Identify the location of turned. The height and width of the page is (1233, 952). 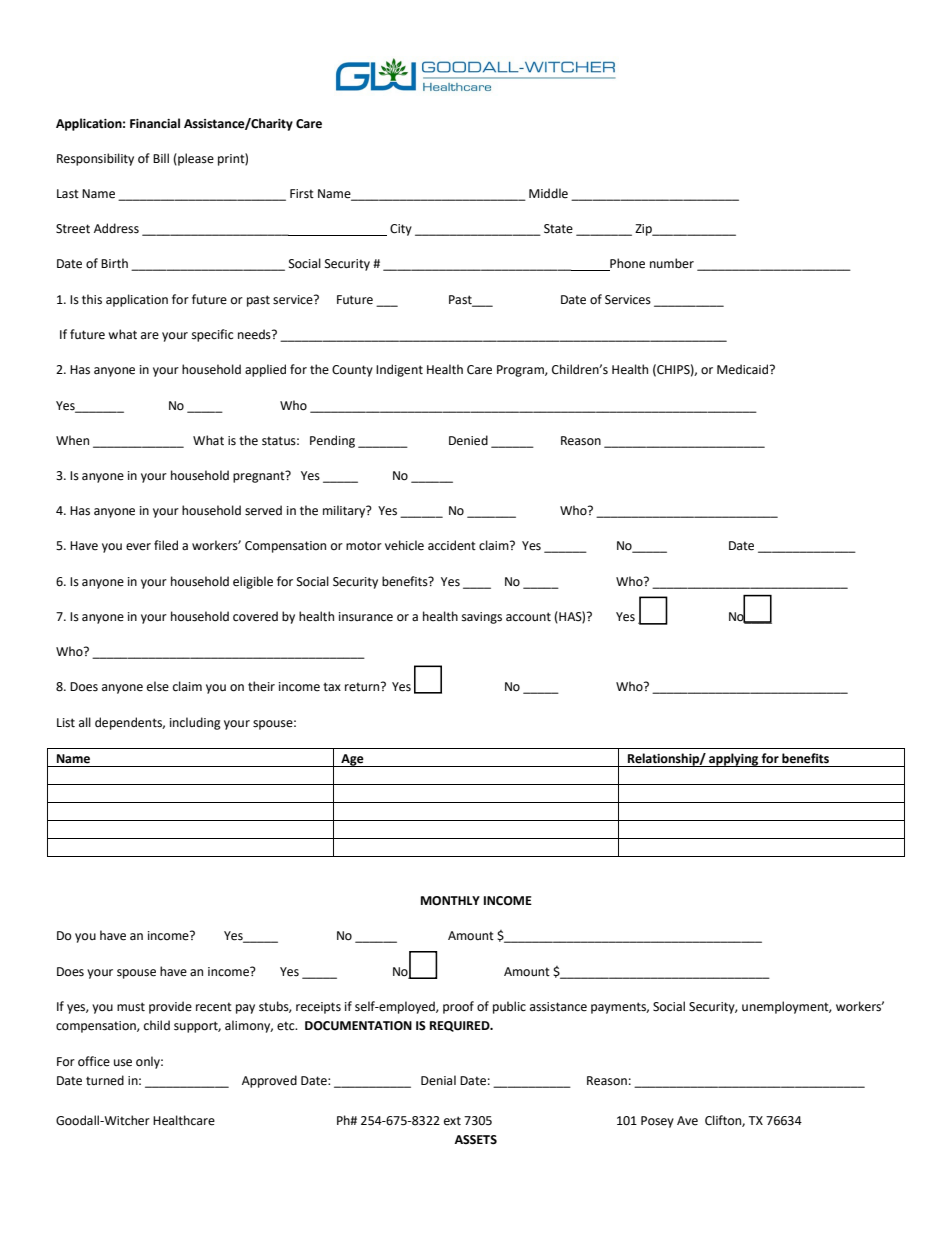
(105, 1080).
